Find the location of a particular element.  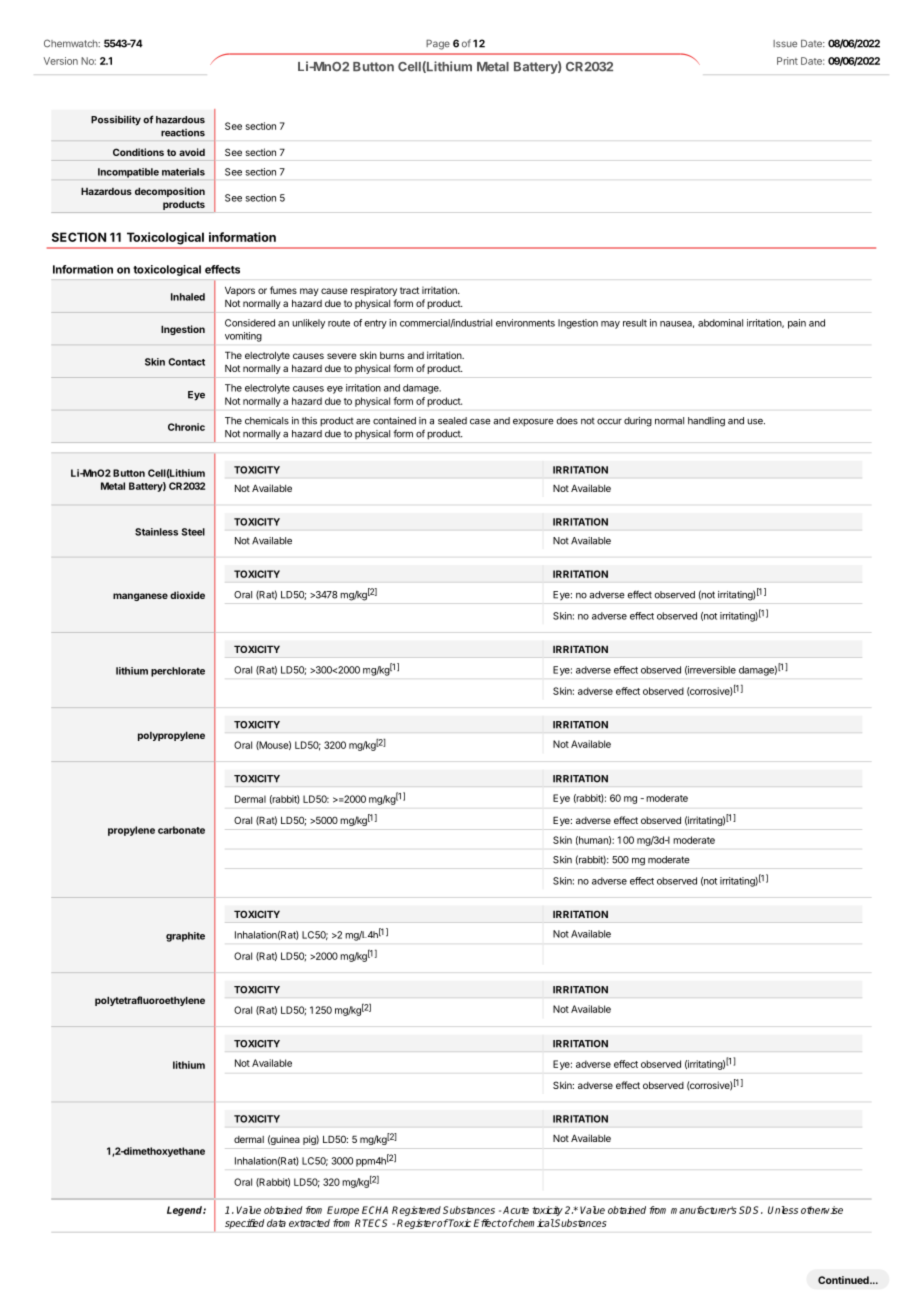

burns is located at coordinates (392, 355).
